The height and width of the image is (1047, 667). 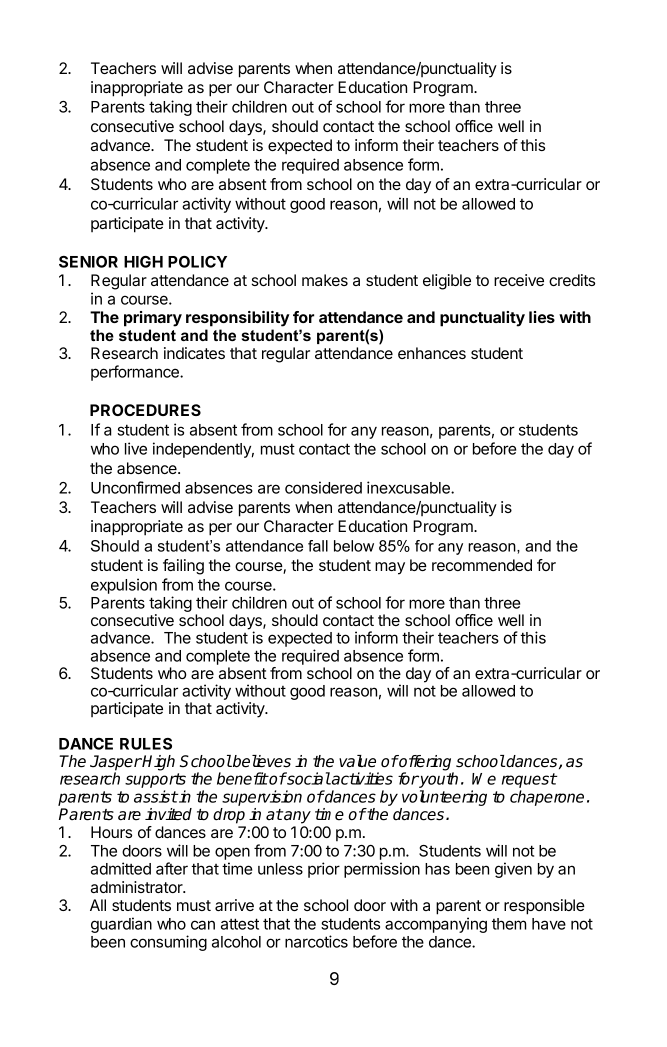 I want to click on failing, so click(x=183, y=567).
